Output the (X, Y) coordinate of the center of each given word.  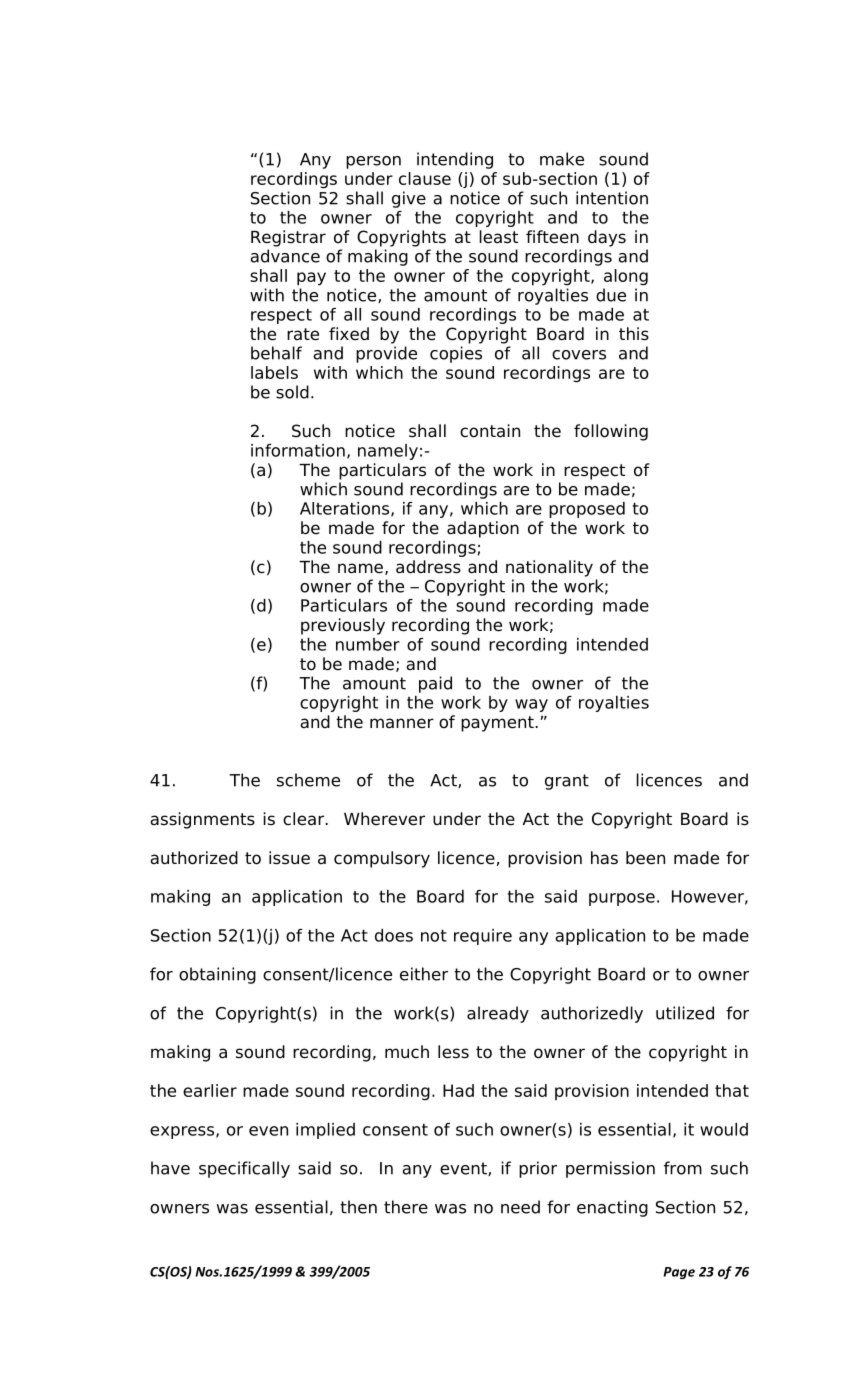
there (406, 1207)
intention (612, 198)
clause (425, 178)
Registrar (288, 238)
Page (679, 1273)
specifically (244, 1169)
